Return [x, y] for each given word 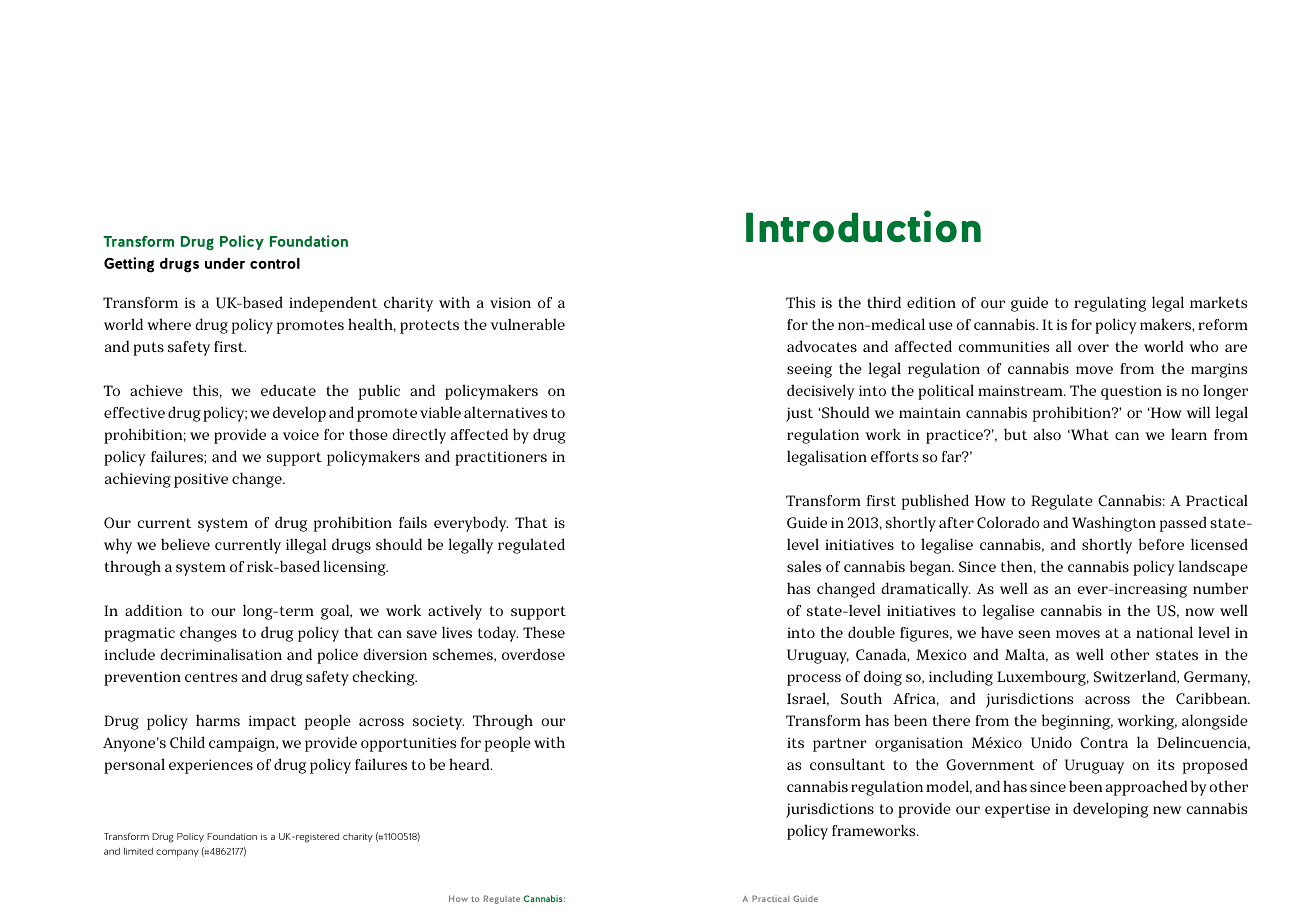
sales [804, 566]
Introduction [863, 226]
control [275, 263]
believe [185, 544]
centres [211, 677]
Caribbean [1212, 698]
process [814, 680]
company [177, 853]
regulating [1110, 304]
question [1131, 392]
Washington [1114, 524]
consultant [847, 764]
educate [288, 390]
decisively [821, 392]
